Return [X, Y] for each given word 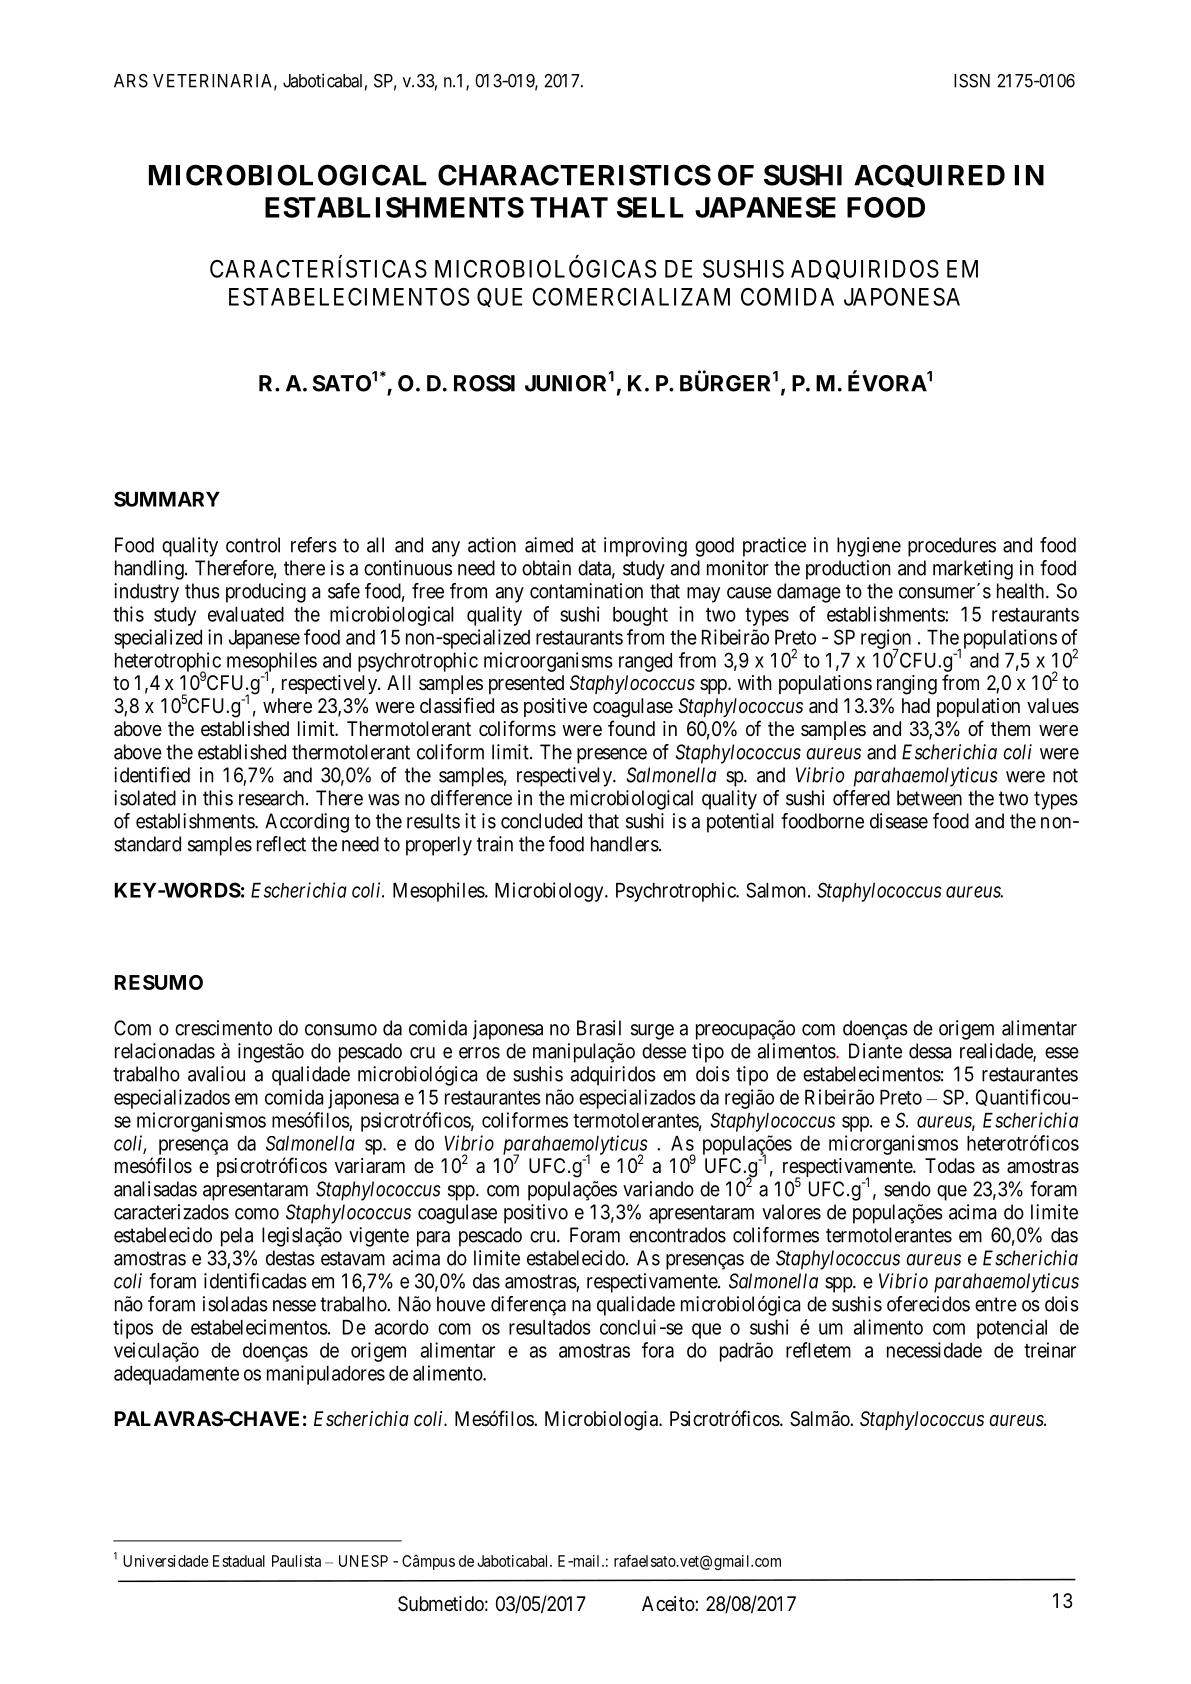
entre [996, 1304]
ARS [131, 81]
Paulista [296, 1561]
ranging [907, 685]
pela [237, 1237]
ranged [645, 662]
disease [899, 821]
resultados [550, 1327]
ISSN [972, 81]
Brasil [599, 1028]
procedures [952, 547]
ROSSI [484, 383]
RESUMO [159, 982]
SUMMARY [167, 499]
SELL [650, 207]
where [287, 705]
